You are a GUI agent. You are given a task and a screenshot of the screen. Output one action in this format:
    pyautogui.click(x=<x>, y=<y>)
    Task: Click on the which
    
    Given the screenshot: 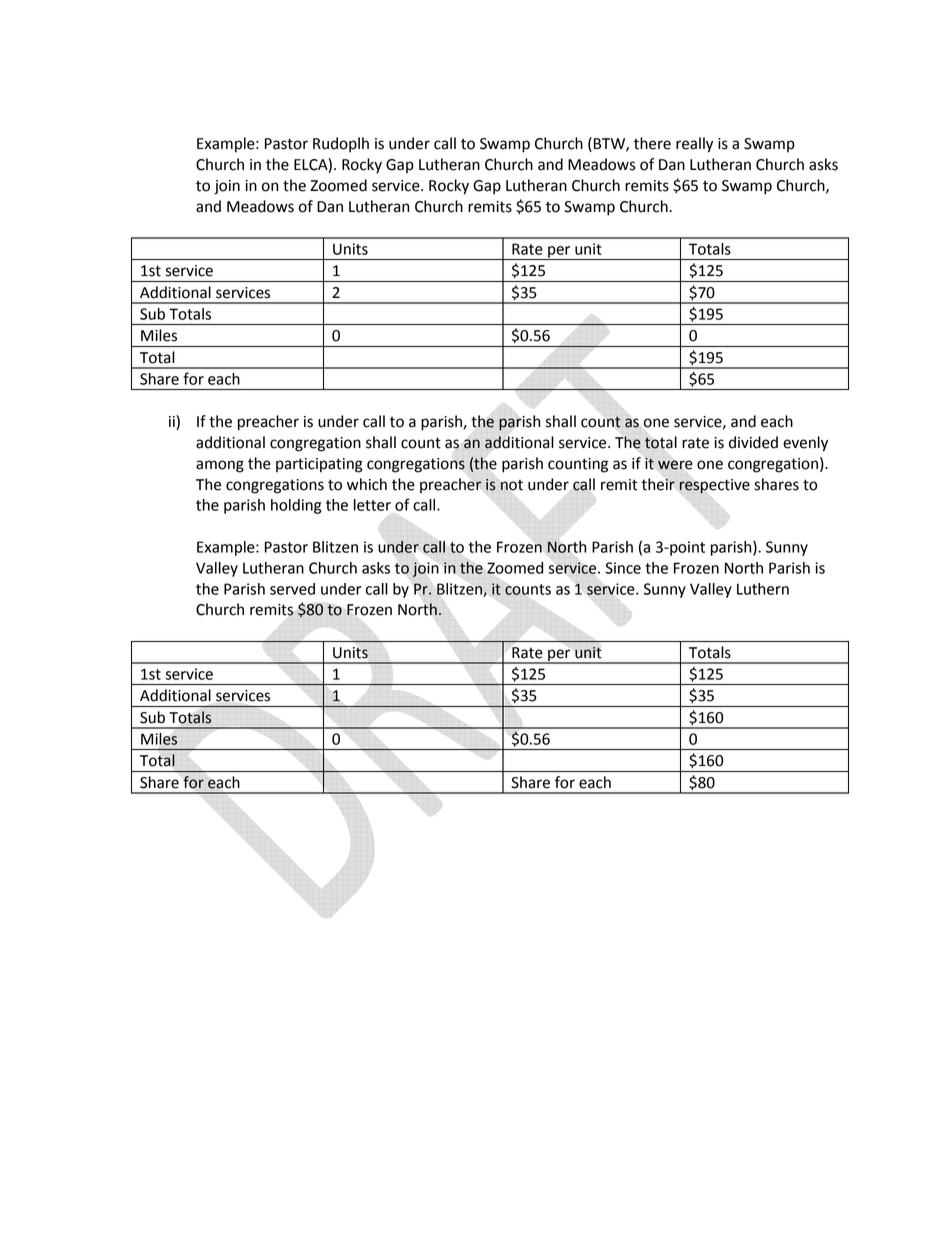 What is the action you would take?
    pyautogui.click(x=367, y=484)
